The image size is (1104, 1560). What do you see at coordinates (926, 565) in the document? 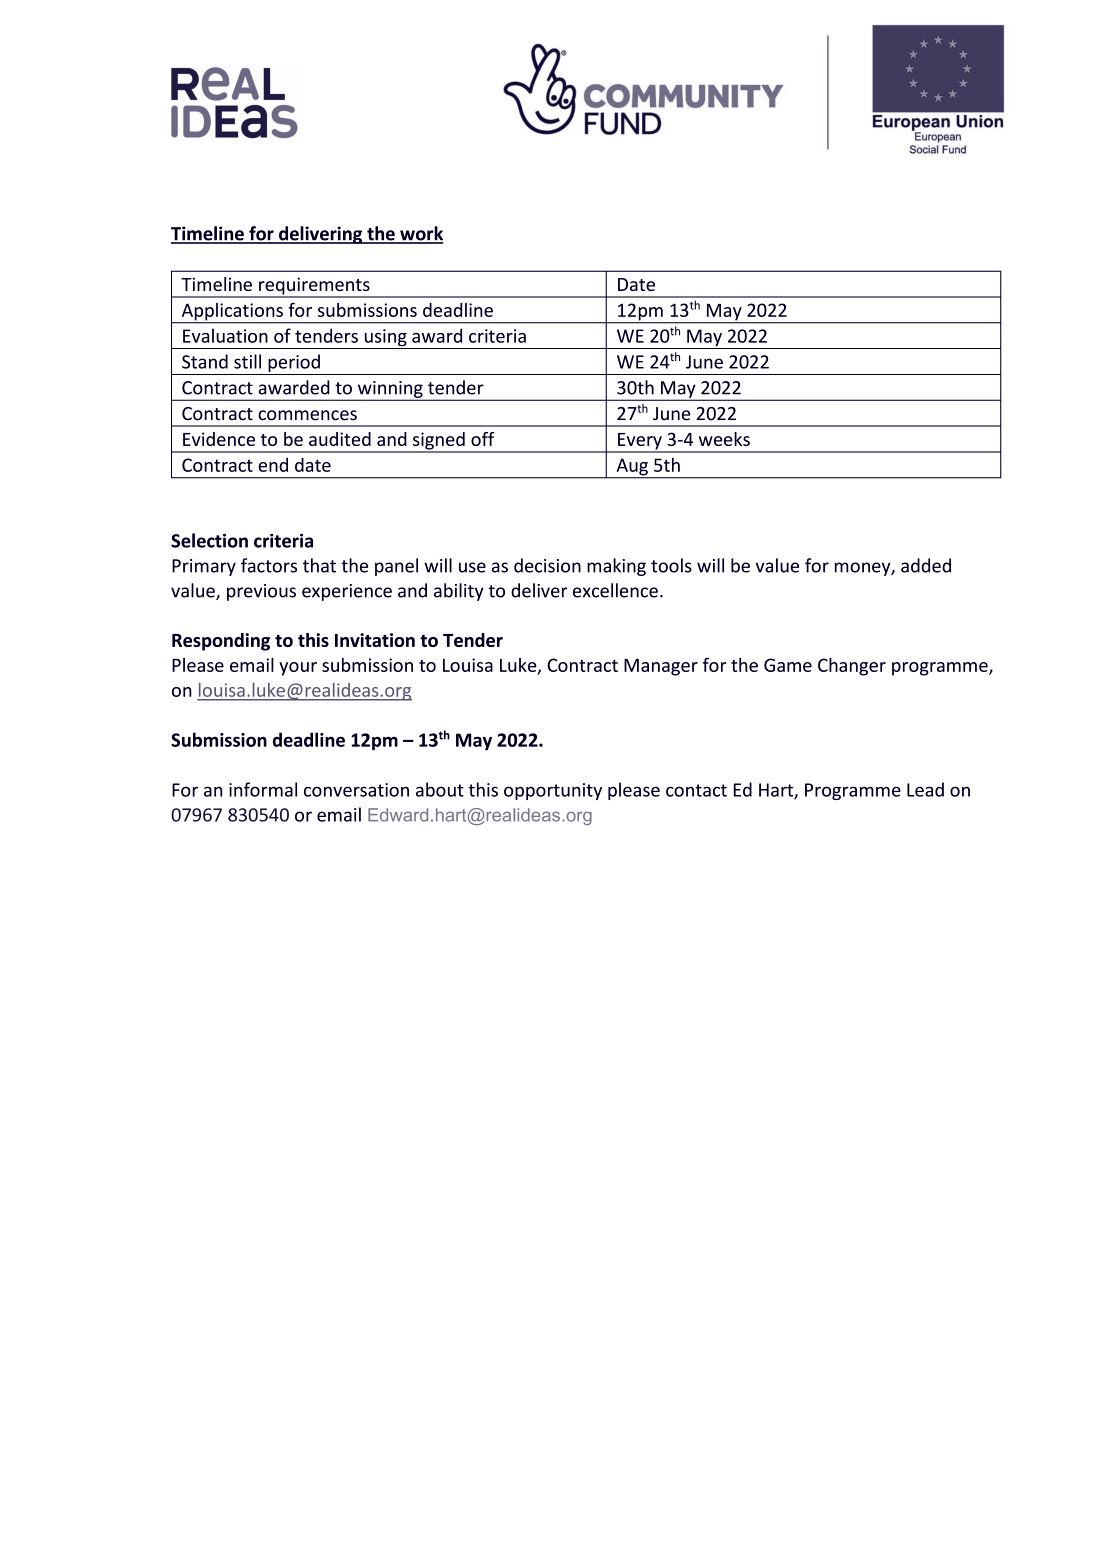
I see `added` at bounding box center [926, 565].
